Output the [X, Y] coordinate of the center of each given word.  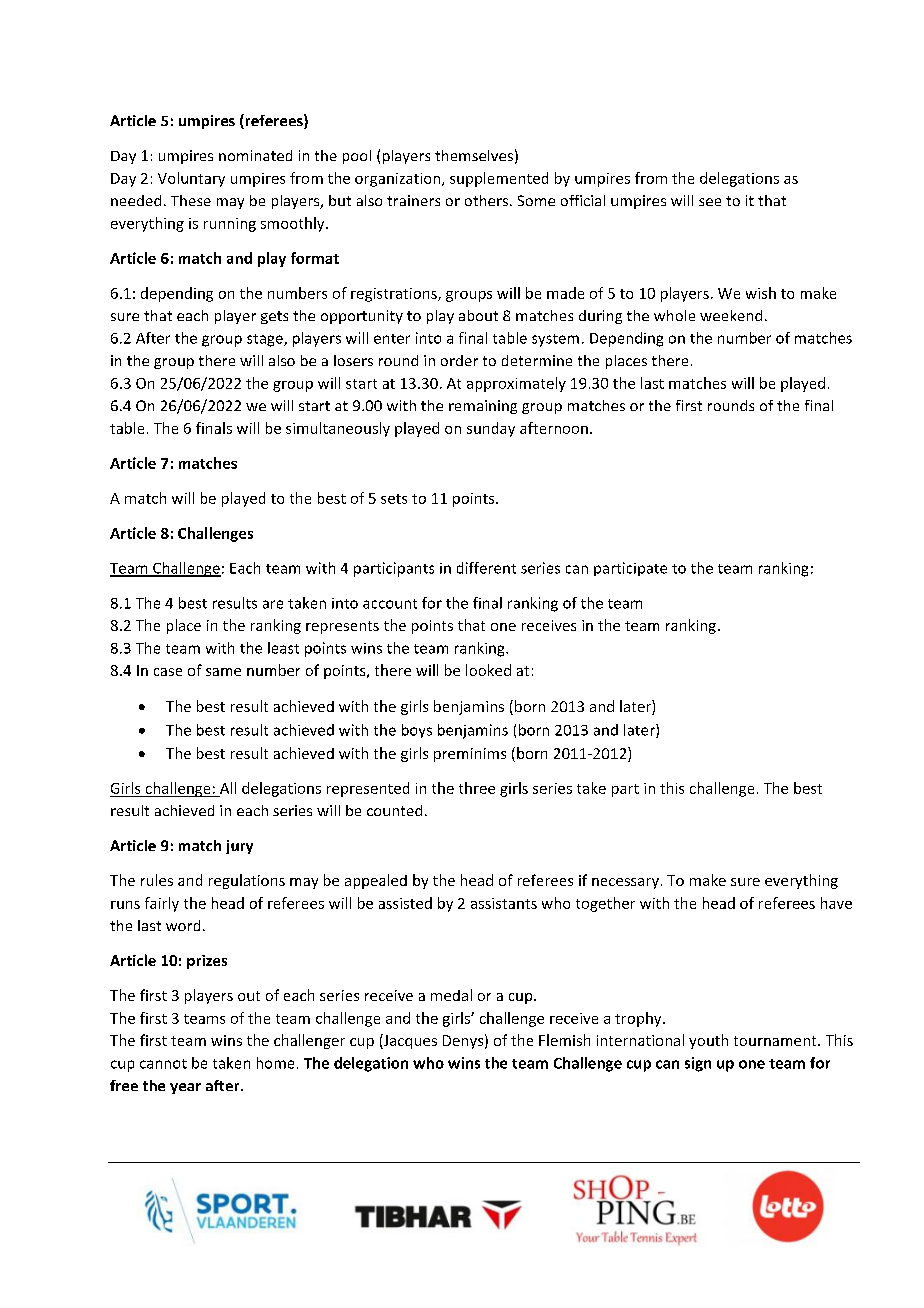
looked [488, 670]
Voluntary [191, 179]
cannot [163, 1064]
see [710, 202]
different [486, 568]
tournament [776, 1041]
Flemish [564, 1040]
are [273, 604]
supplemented [499, 179]
